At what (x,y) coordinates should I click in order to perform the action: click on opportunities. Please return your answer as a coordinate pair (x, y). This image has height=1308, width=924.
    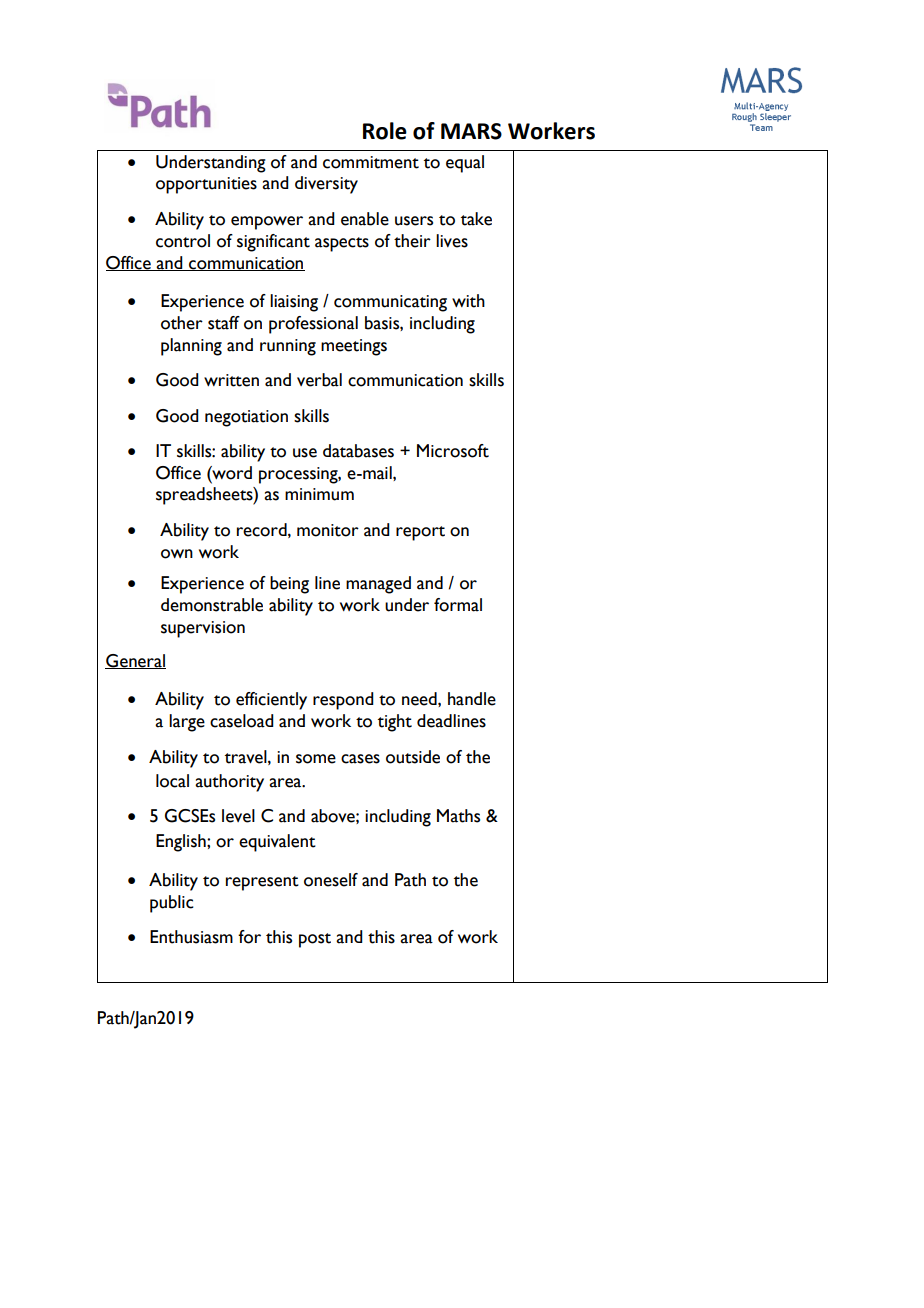
    Looking at the image, I should click on (206, 185).
